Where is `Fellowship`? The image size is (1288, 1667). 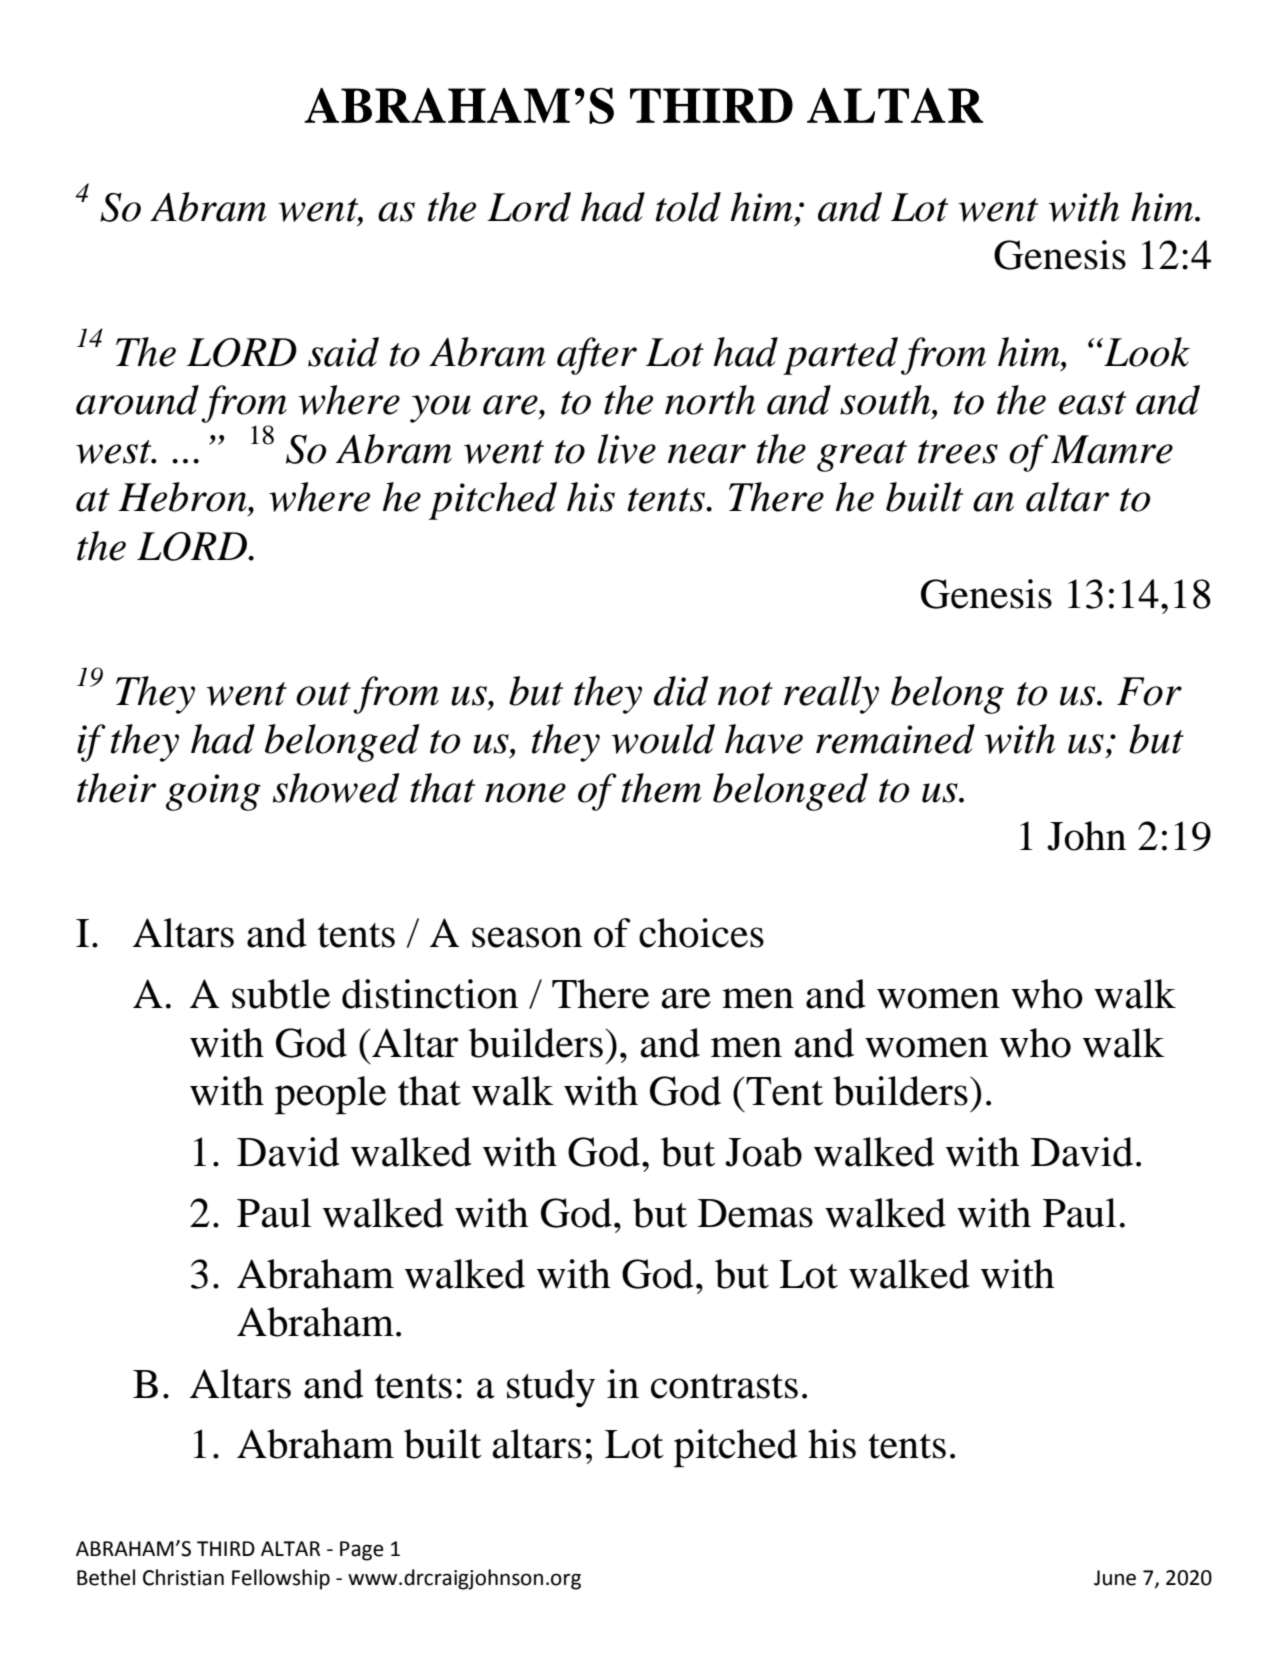 Fellowship is located at coordinates (281, 1579).
